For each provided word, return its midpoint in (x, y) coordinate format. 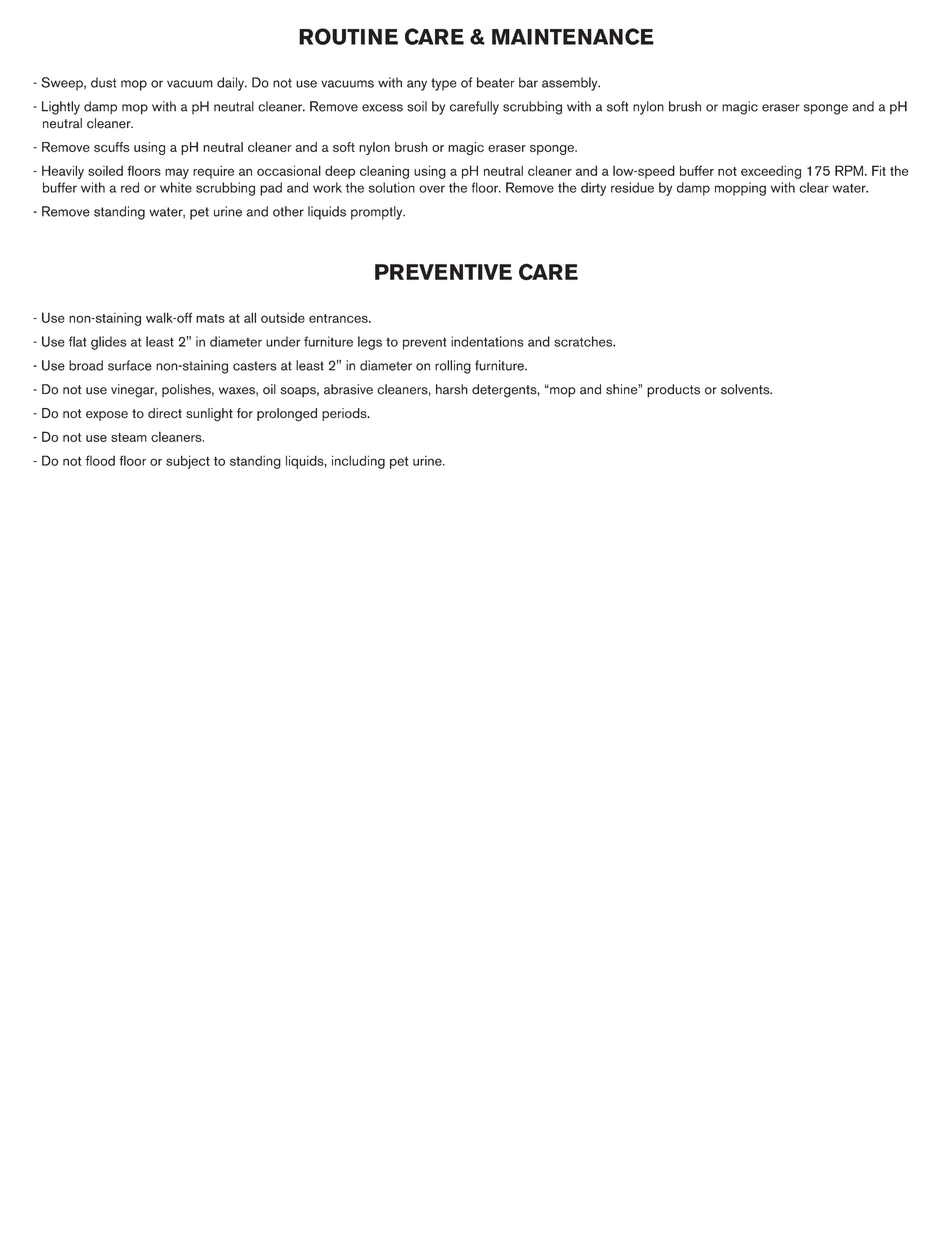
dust (103, 82)
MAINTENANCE (573, 36)
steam (129, 437)
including (358, 462)
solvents (746, 389)
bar (528, 82)
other (288, 211)
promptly (378, 213)
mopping (740, 189)
